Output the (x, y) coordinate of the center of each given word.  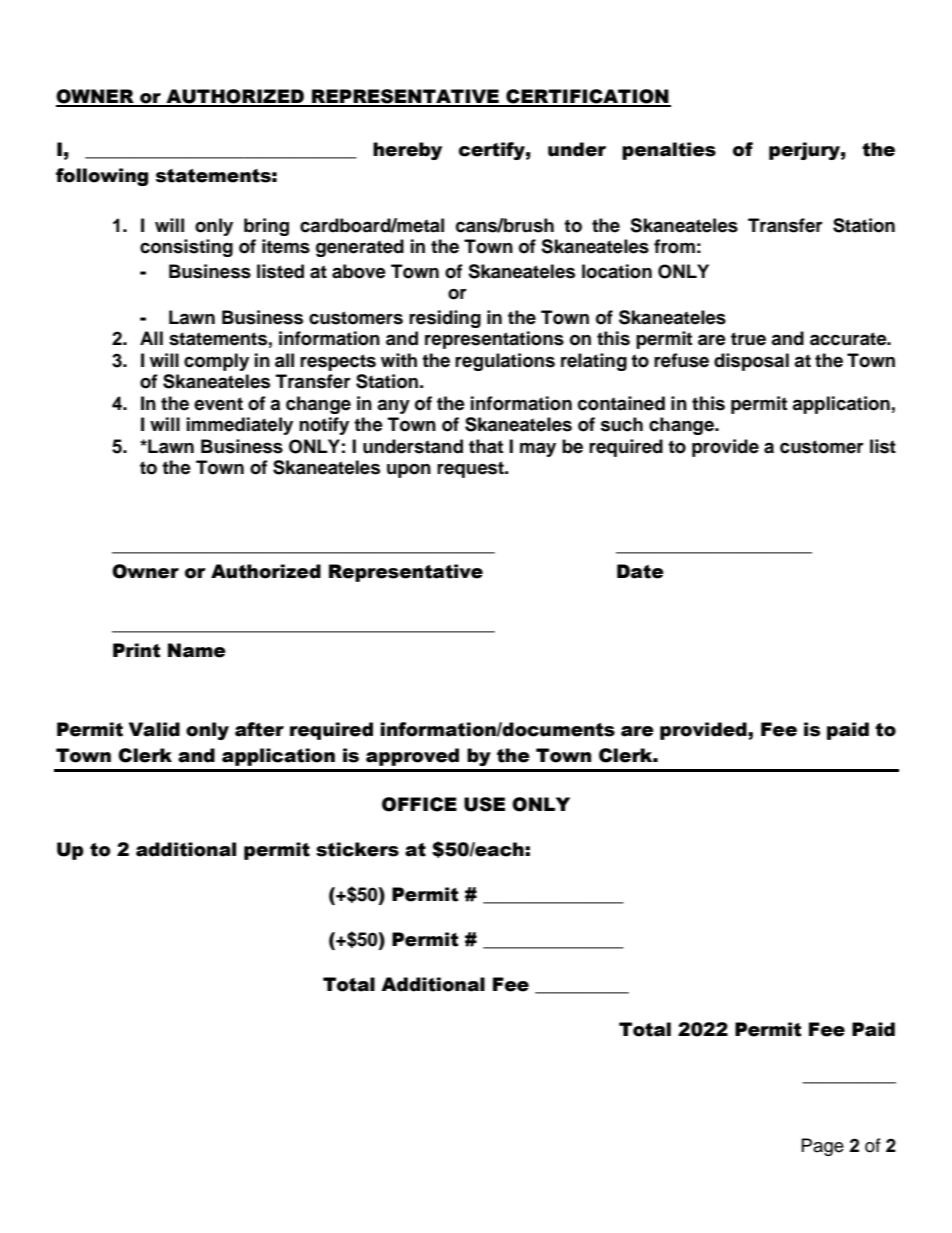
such (622, 424)
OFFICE (419, 804)
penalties (669, 151)
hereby (407, 151)
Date (640, 571)
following (102, 177)
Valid (154, 729)
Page (823, 1147)
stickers (357, 849)
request (471, 469)
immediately (240, 426)
